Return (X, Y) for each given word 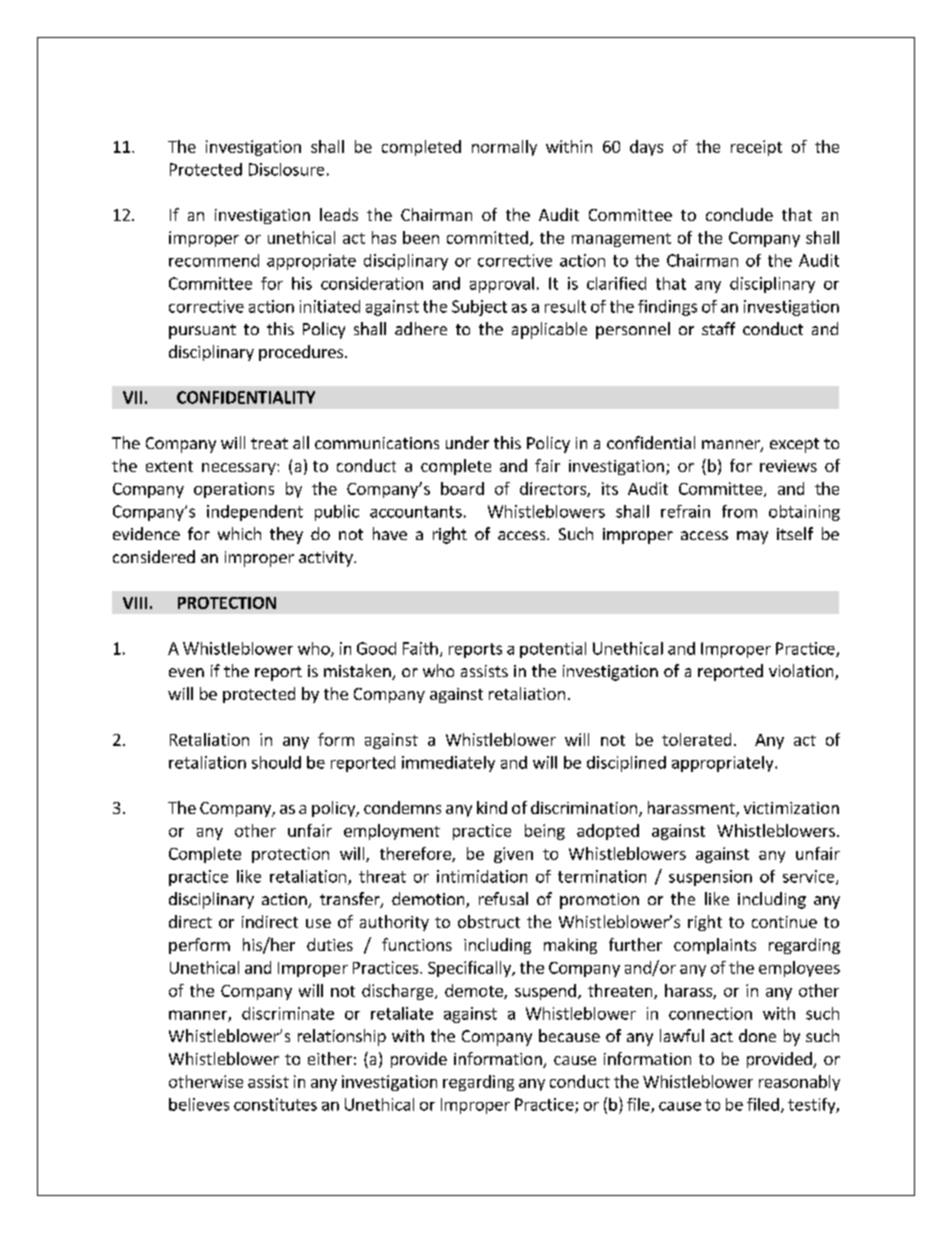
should (276, 762)
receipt (756, 148)
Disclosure (286, 169)
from (739, 511)
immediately (448, 764)
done (757, 1035)
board (462, 488)
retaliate (402, 1013)
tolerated (696, 739)
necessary (240, 469)
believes (199, 1104)
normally (504, 148)
